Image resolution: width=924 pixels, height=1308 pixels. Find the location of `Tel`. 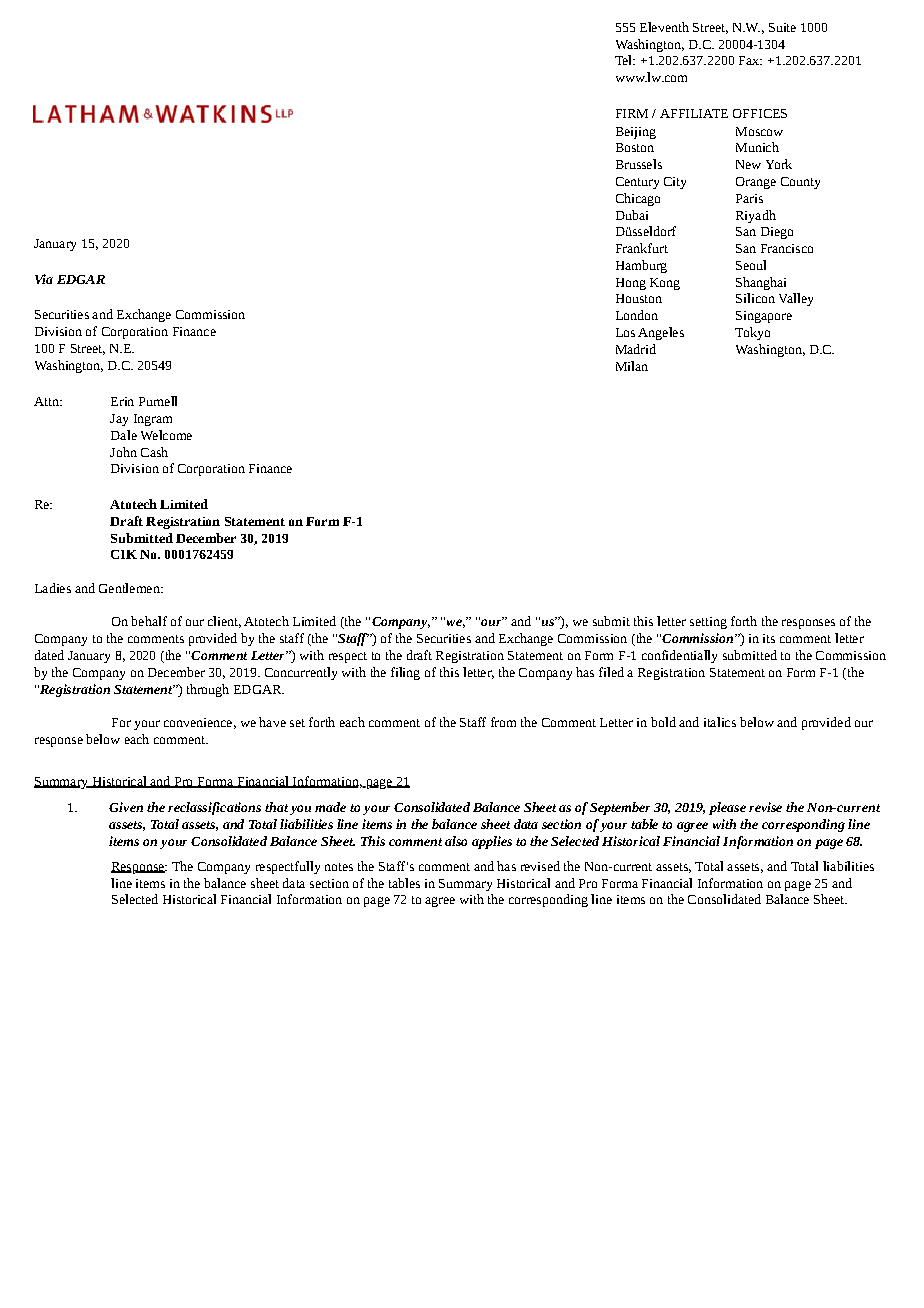

Tel is located at coordinates (624, 60).
